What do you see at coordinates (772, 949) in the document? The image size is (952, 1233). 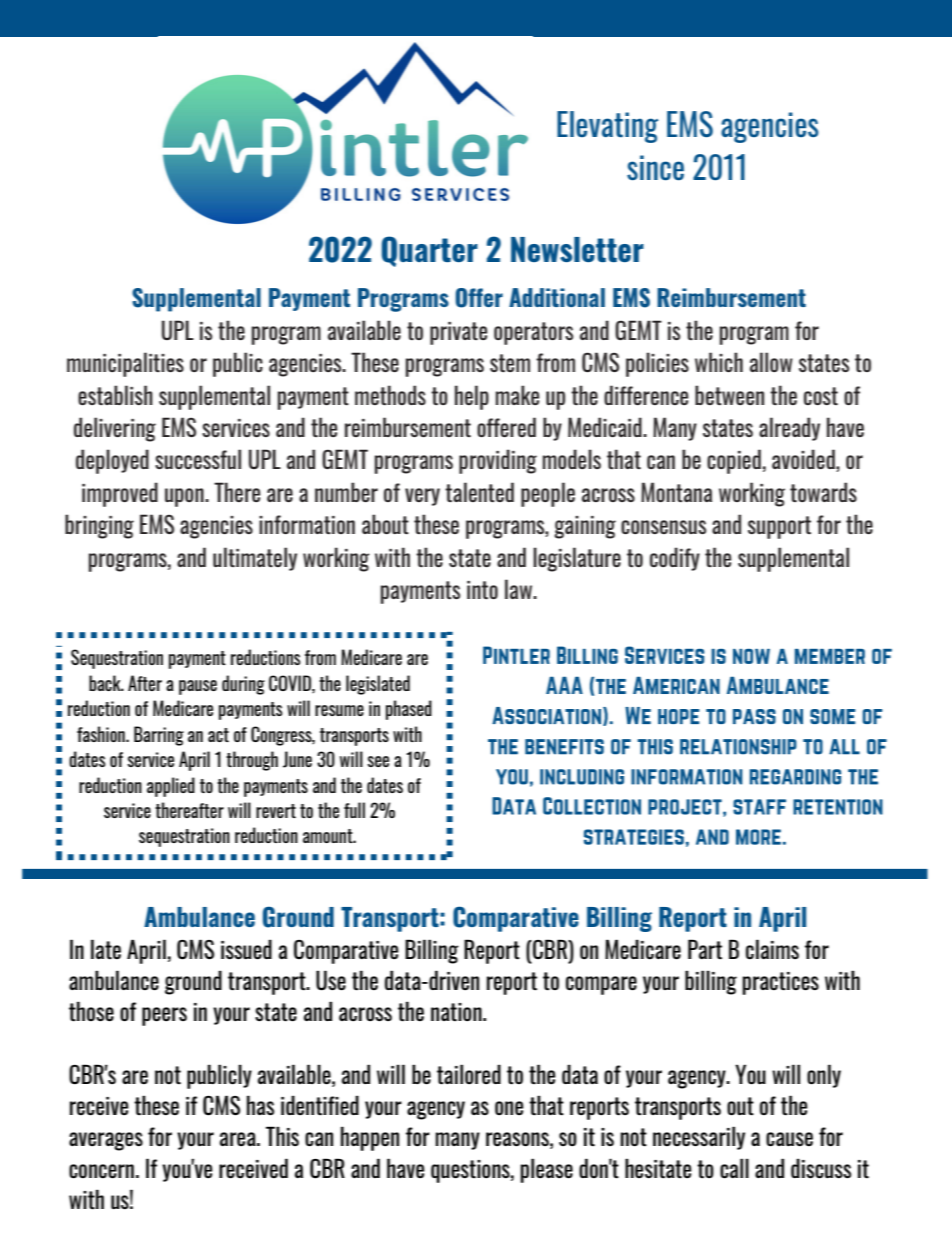 I see `claims` at bounding box center [772, 949].
